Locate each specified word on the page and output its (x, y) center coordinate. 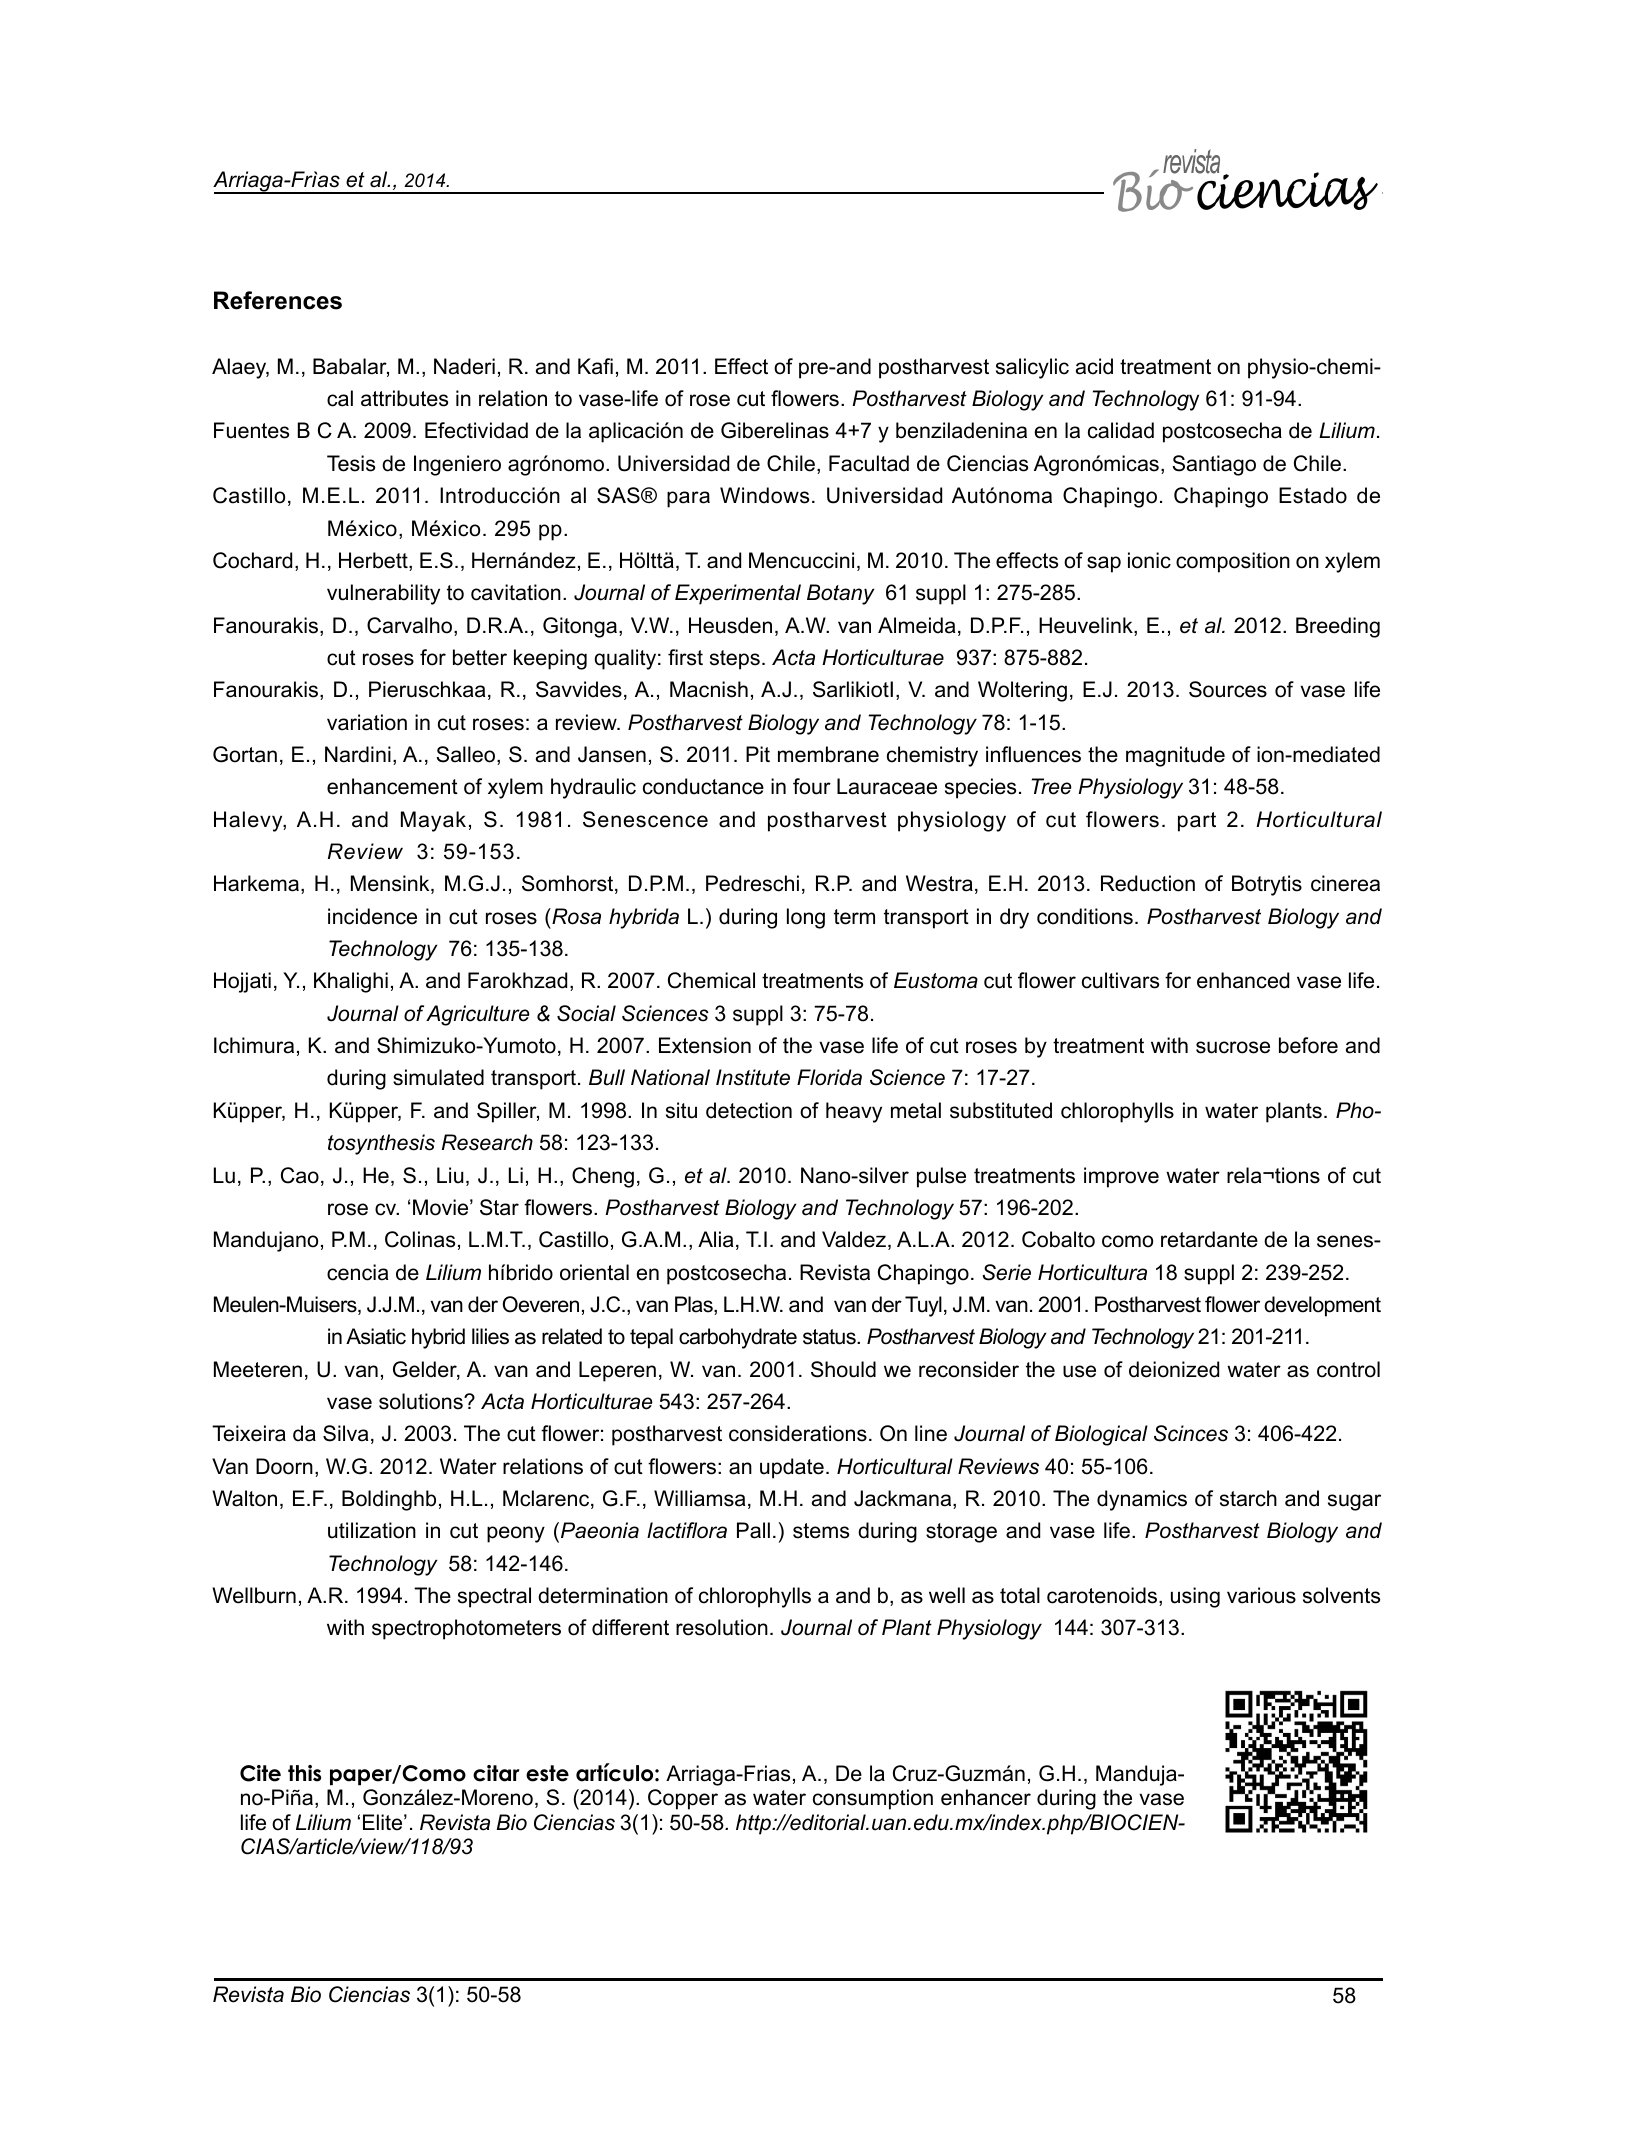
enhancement (392, 786)
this (304, 1773)
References (278, 300)
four (812, 786)
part (1197, 822)
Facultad (869, 463)
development (1322, 1306)
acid (1094, 366)
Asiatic (376, 1336)
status (830, 1337)
